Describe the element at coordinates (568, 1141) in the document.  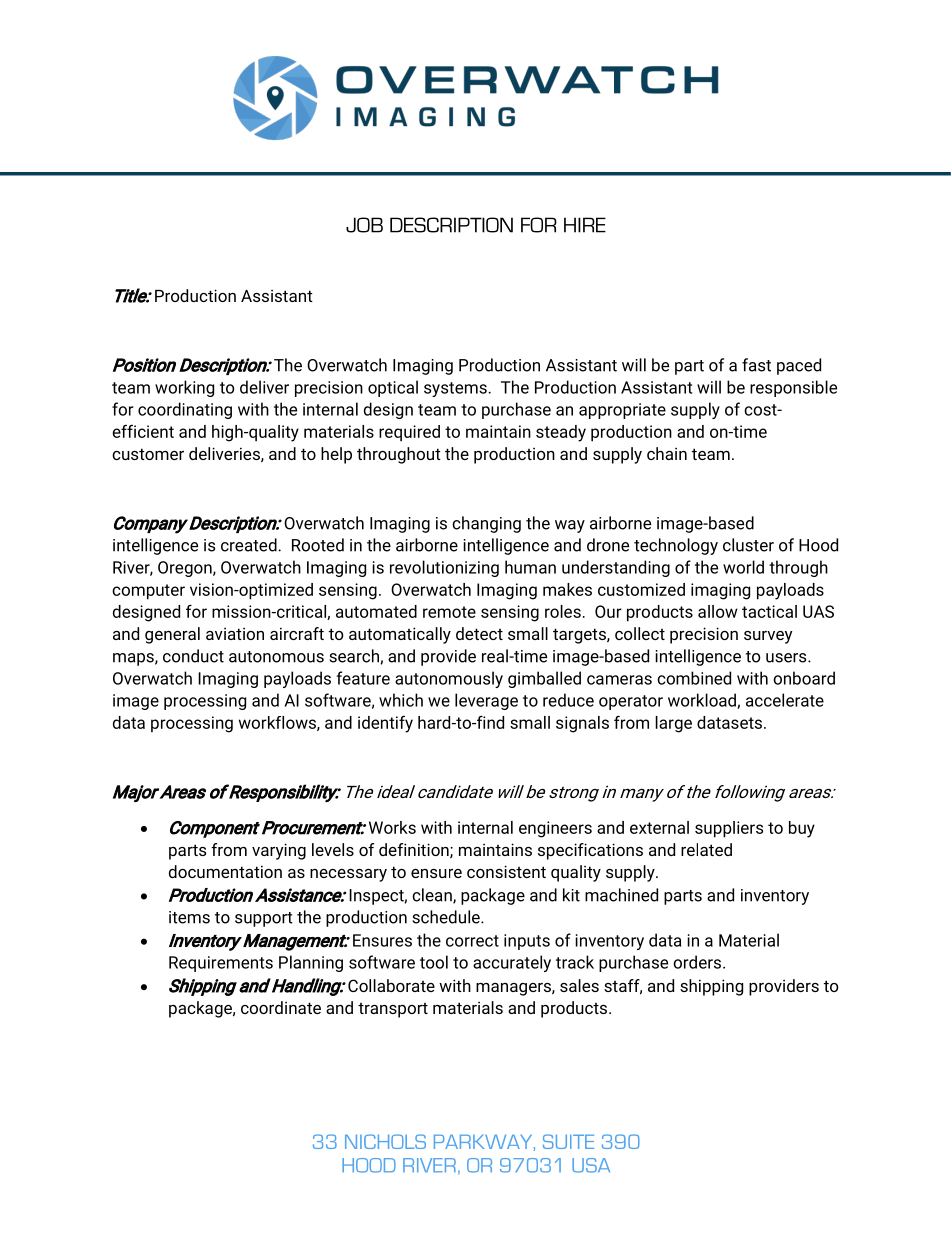
I see `SUITE` at that location.
